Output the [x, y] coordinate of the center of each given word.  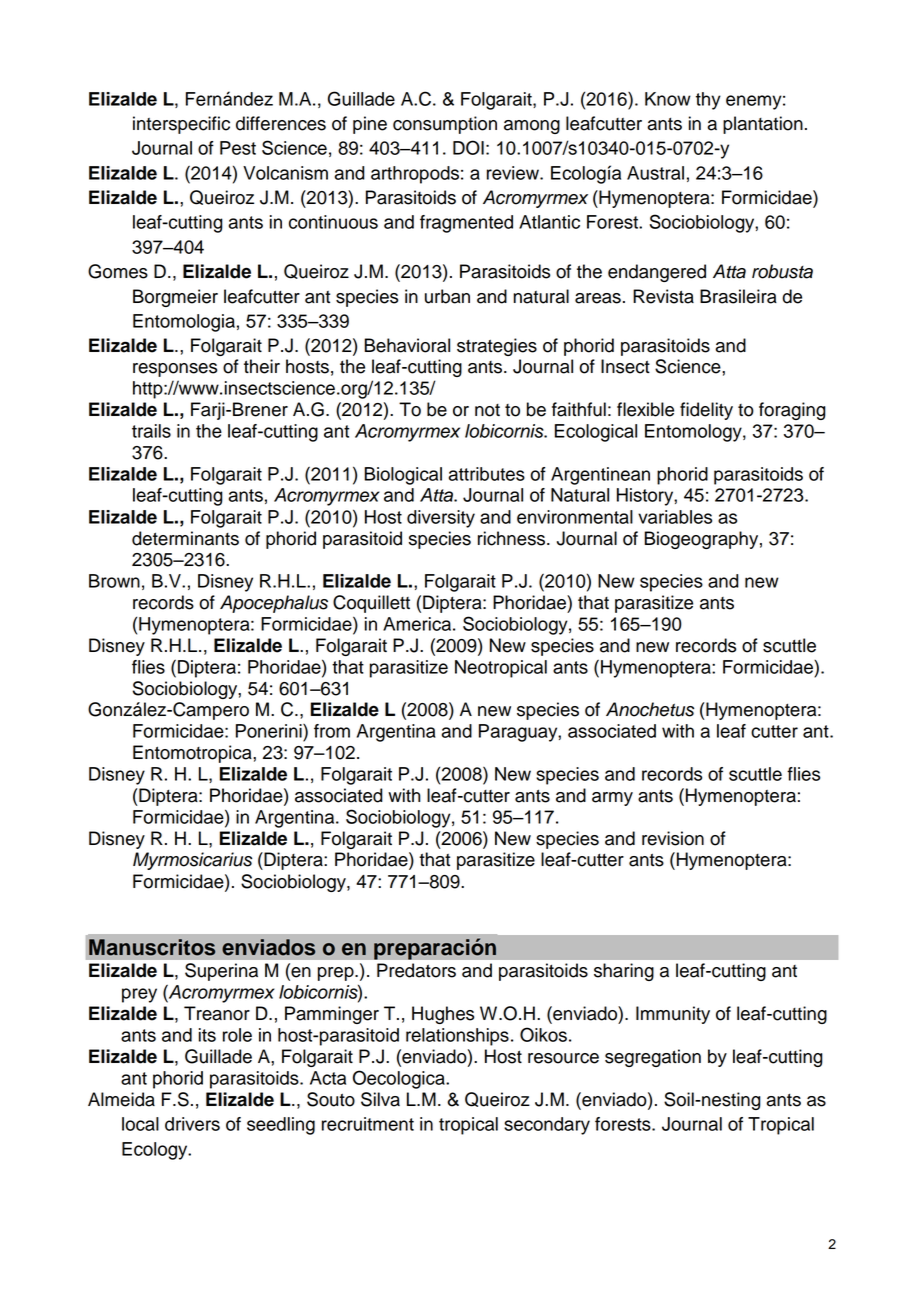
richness [513, 538]
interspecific [181, 125]
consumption [445, 125]
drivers [192, 1124]
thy [708, 101]
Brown [114, 581]
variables [675, 517]
